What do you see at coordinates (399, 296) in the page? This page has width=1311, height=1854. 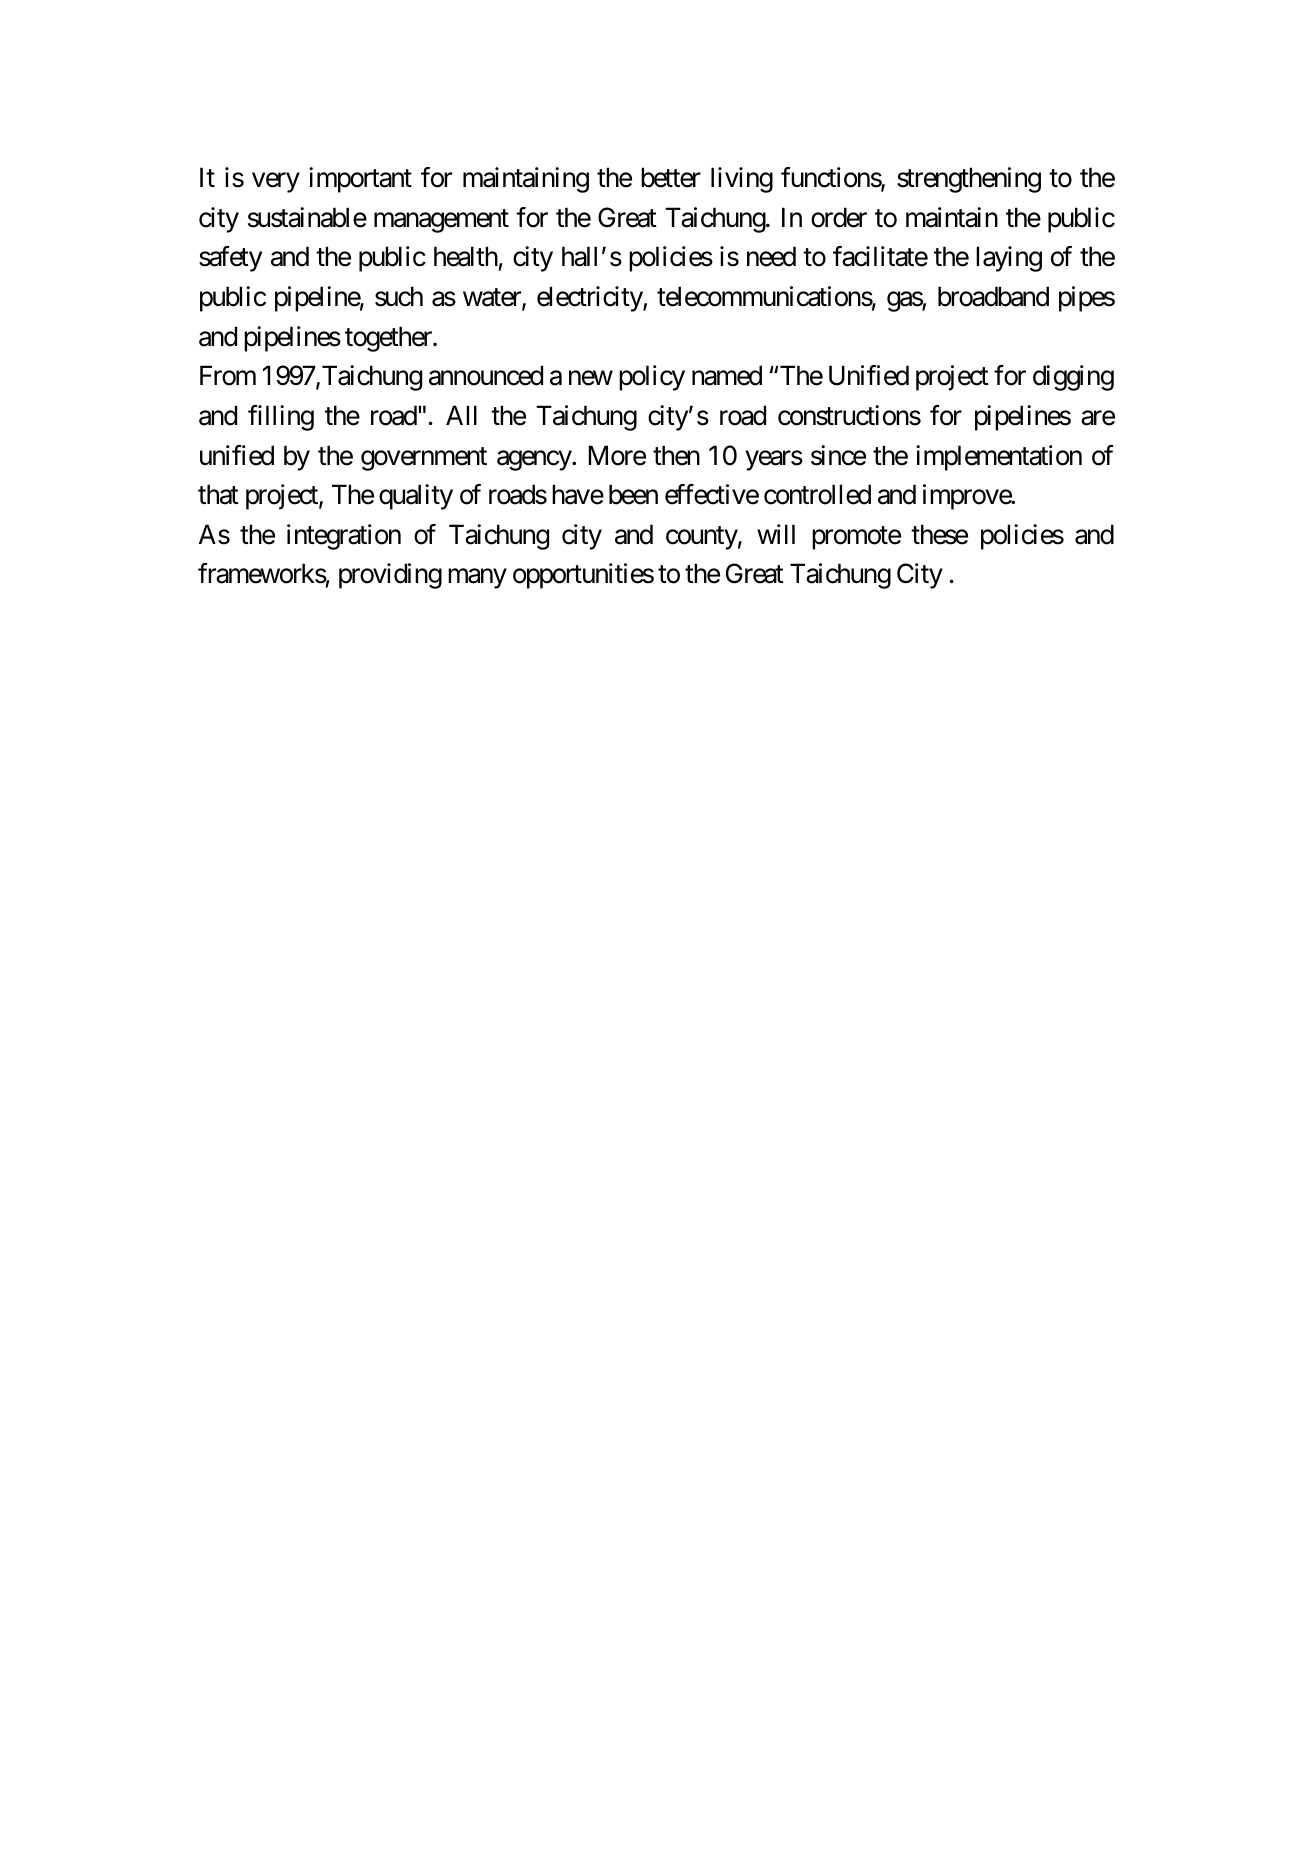 I see `such` at bounding box center [399, 296].
